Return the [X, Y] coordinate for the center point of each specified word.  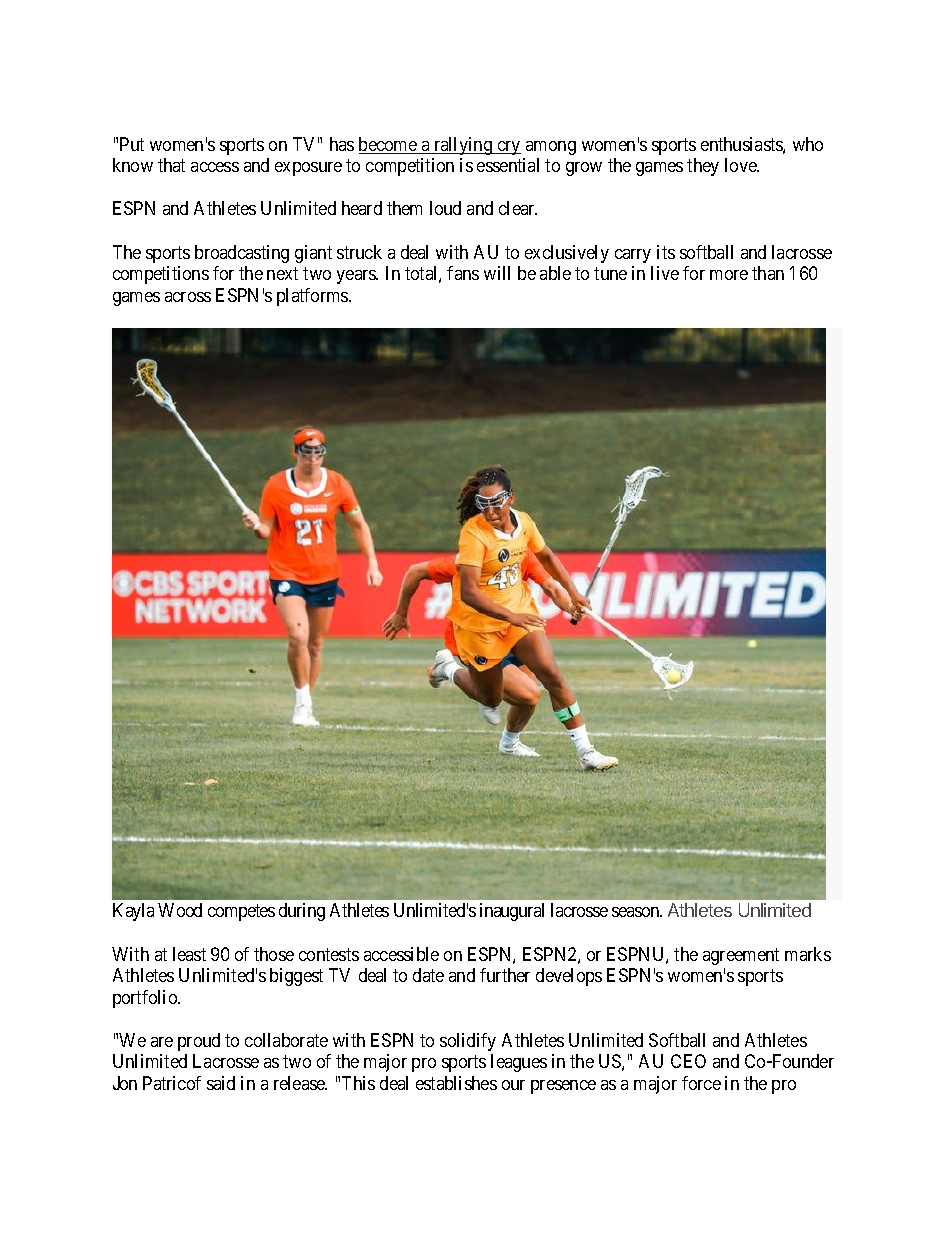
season [637, 912]
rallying [463, 146]
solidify [468, 1042]
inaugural [512, 912]
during [302, 912]
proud [199, 1042]
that [171, 165]
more [729, 275]
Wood [180, 910]
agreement [741, 956]
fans [463, 273]
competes [241, 913]
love [742, 165]
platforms [313, 297]
